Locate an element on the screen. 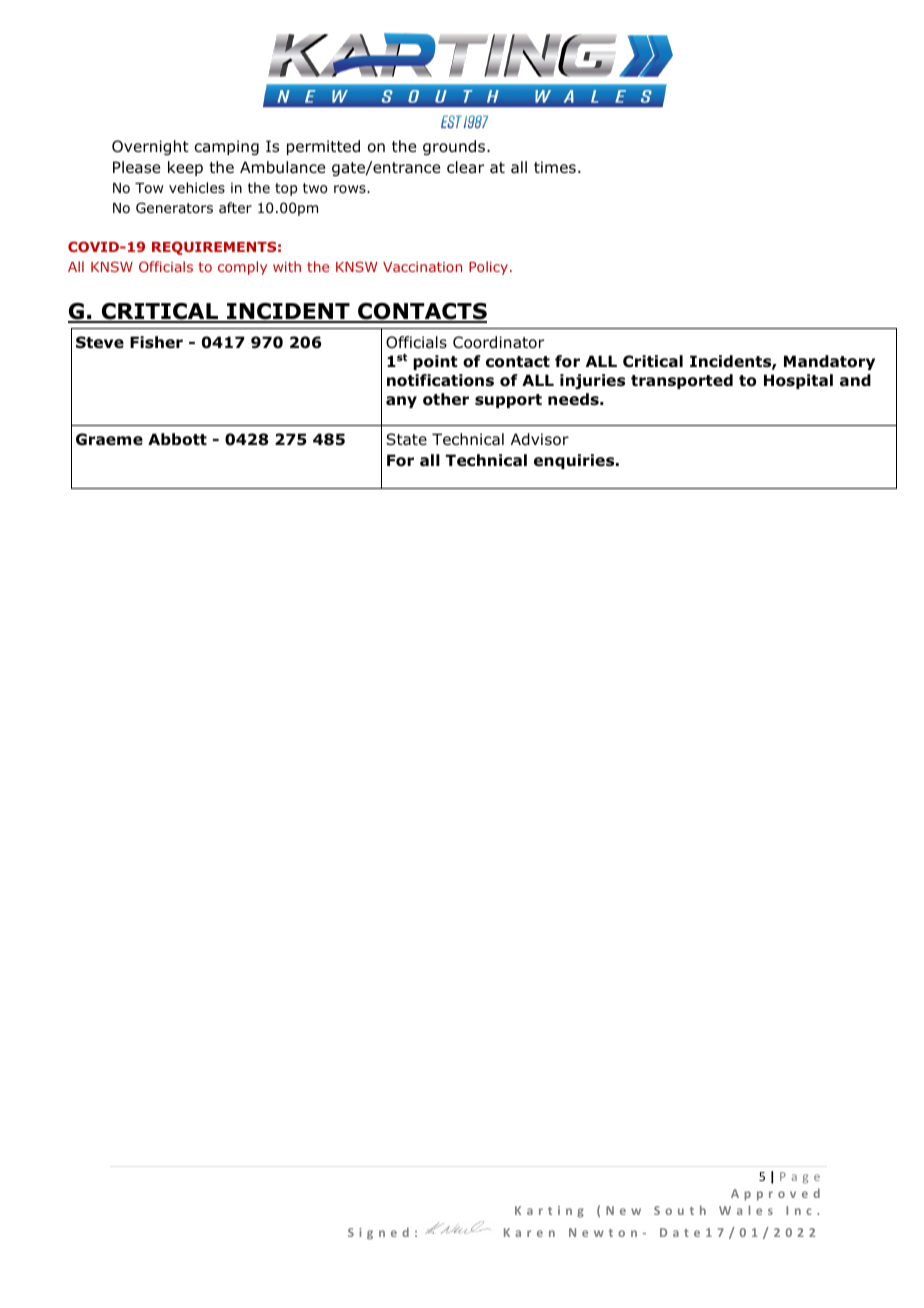  Graeme is located at coordinates (109, 439).
